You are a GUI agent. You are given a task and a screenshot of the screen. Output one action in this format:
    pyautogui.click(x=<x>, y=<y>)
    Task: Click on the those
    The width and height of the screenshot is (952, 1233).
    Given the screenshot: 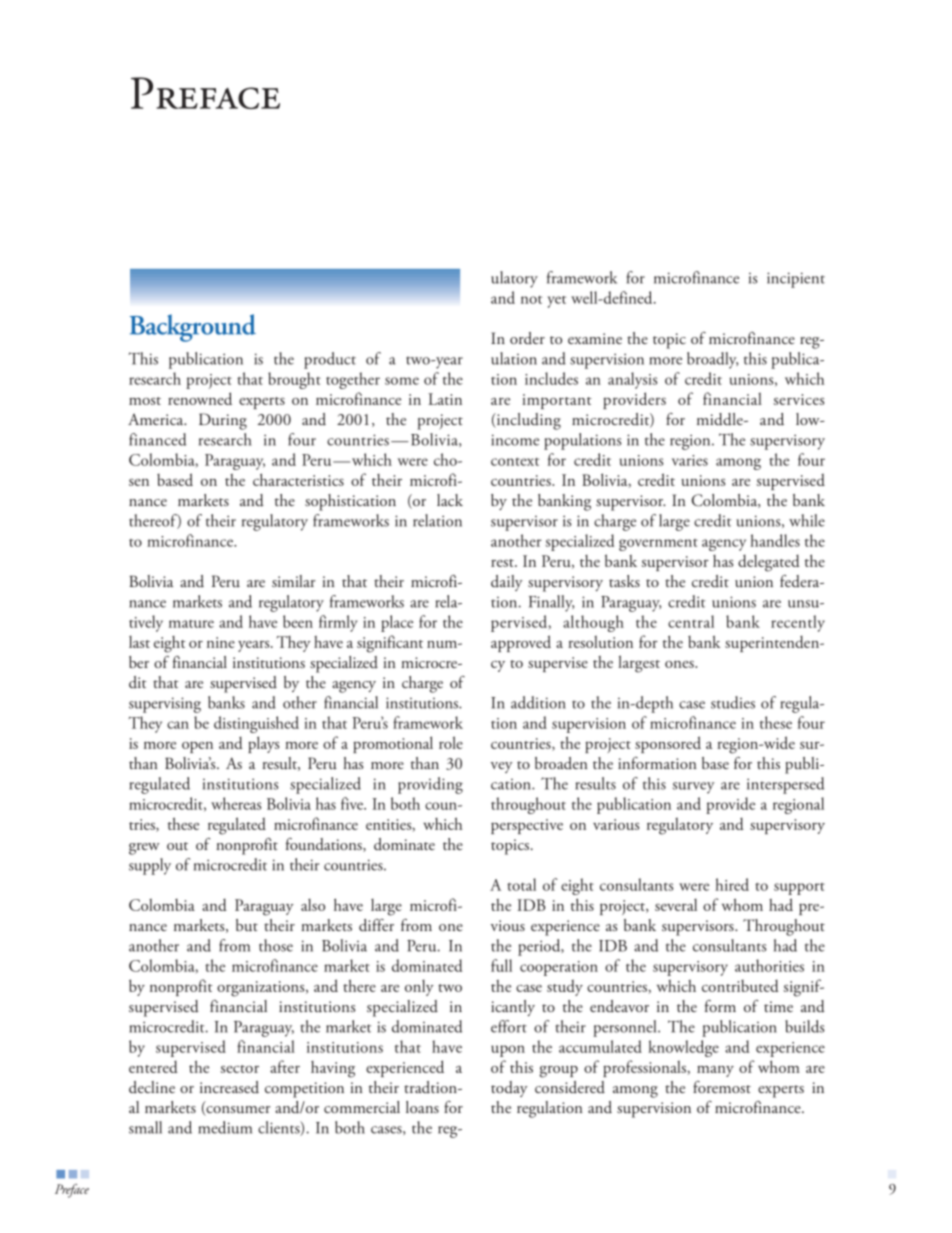 What is the action you would take?
    pyautogui.click(x=276, y=945)
